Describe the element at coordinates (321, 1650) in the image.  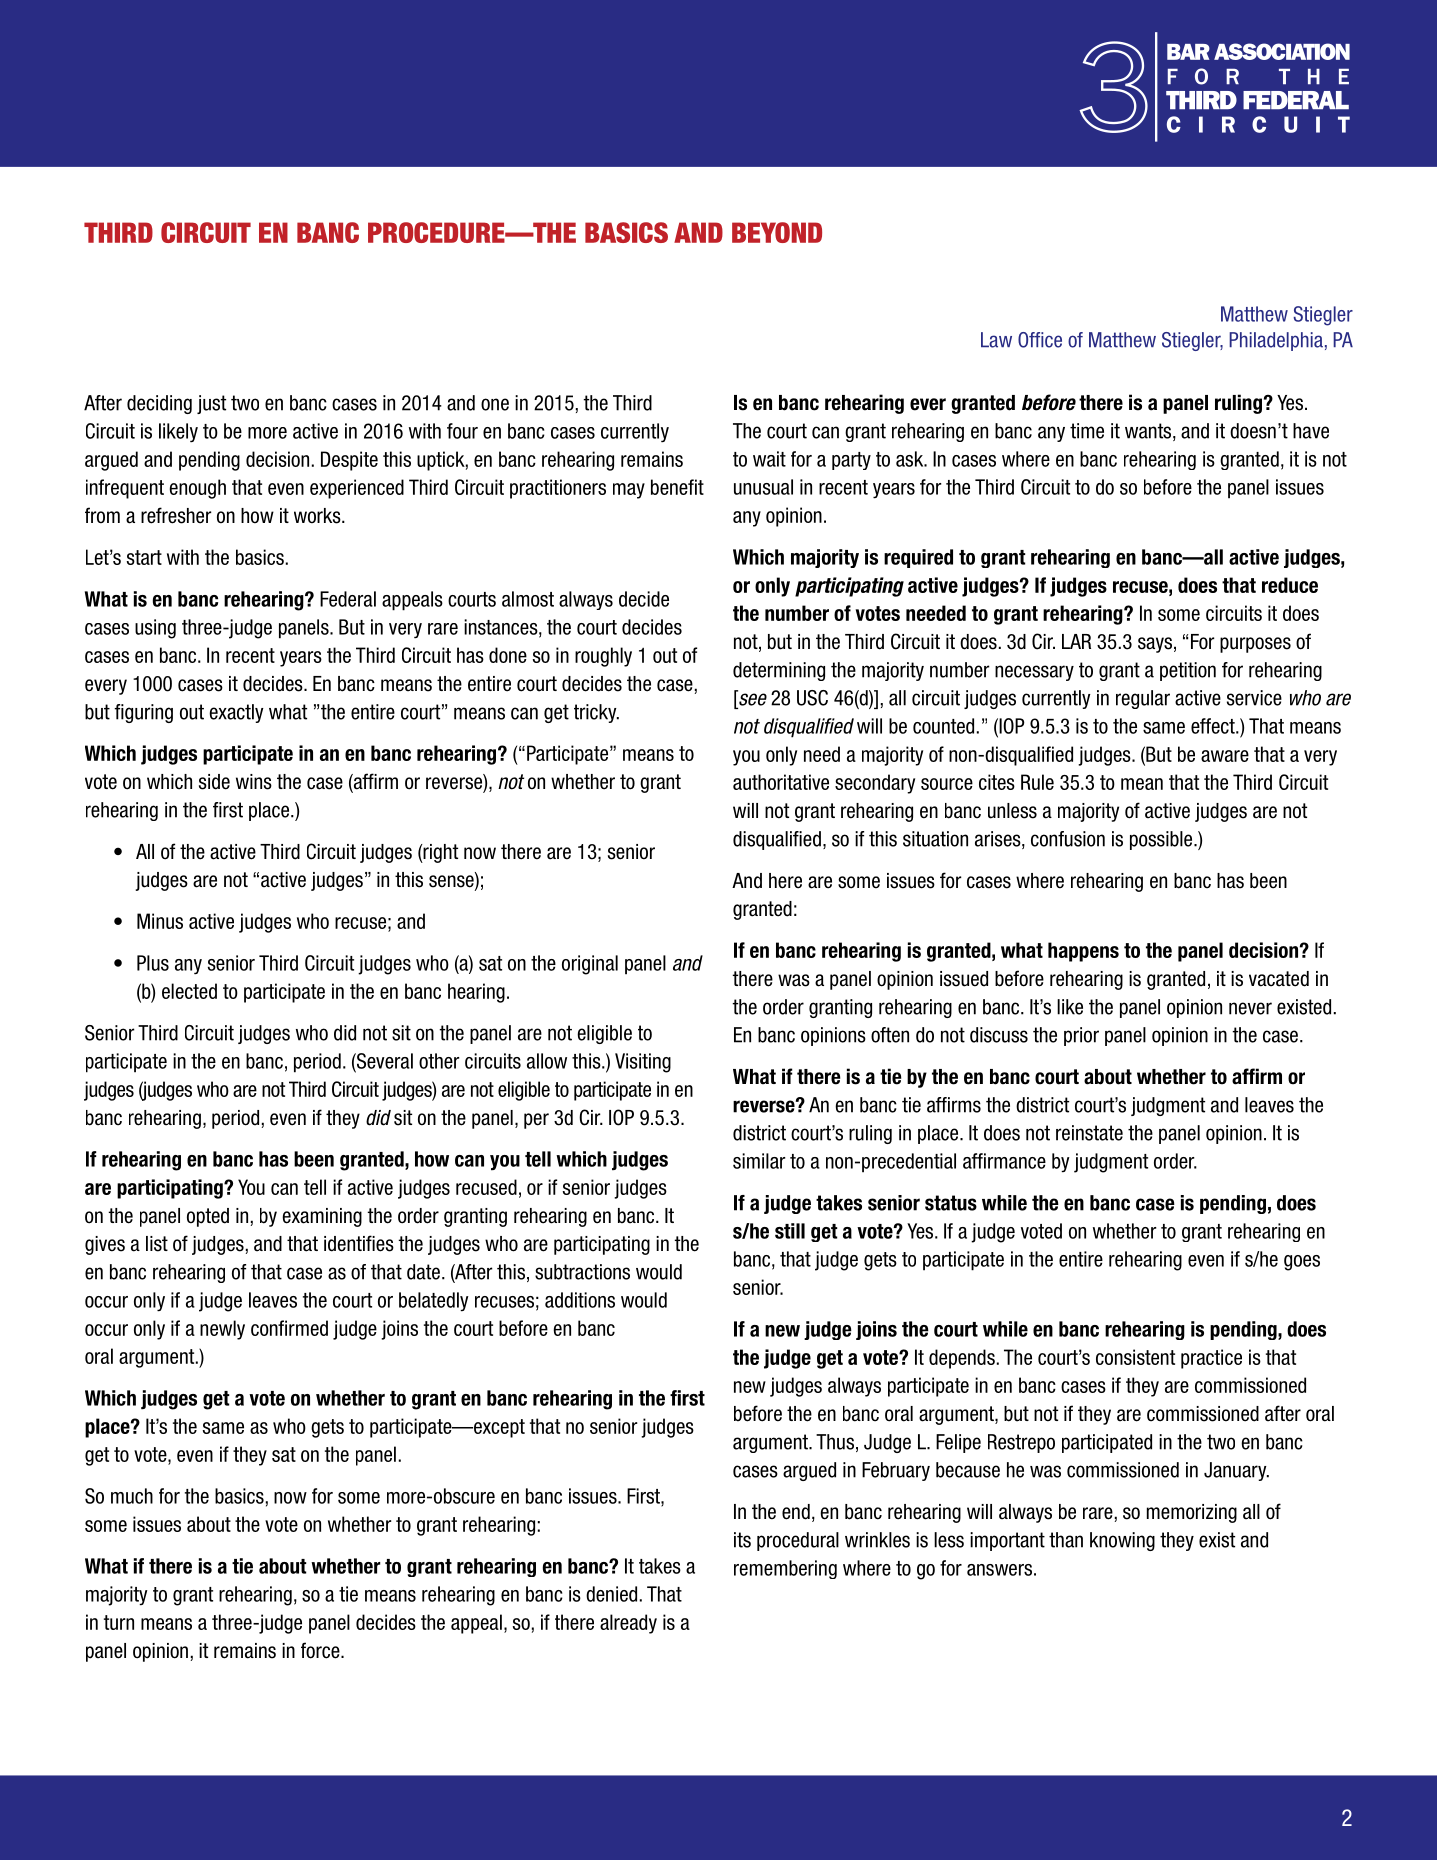
I see `force` at that location.
